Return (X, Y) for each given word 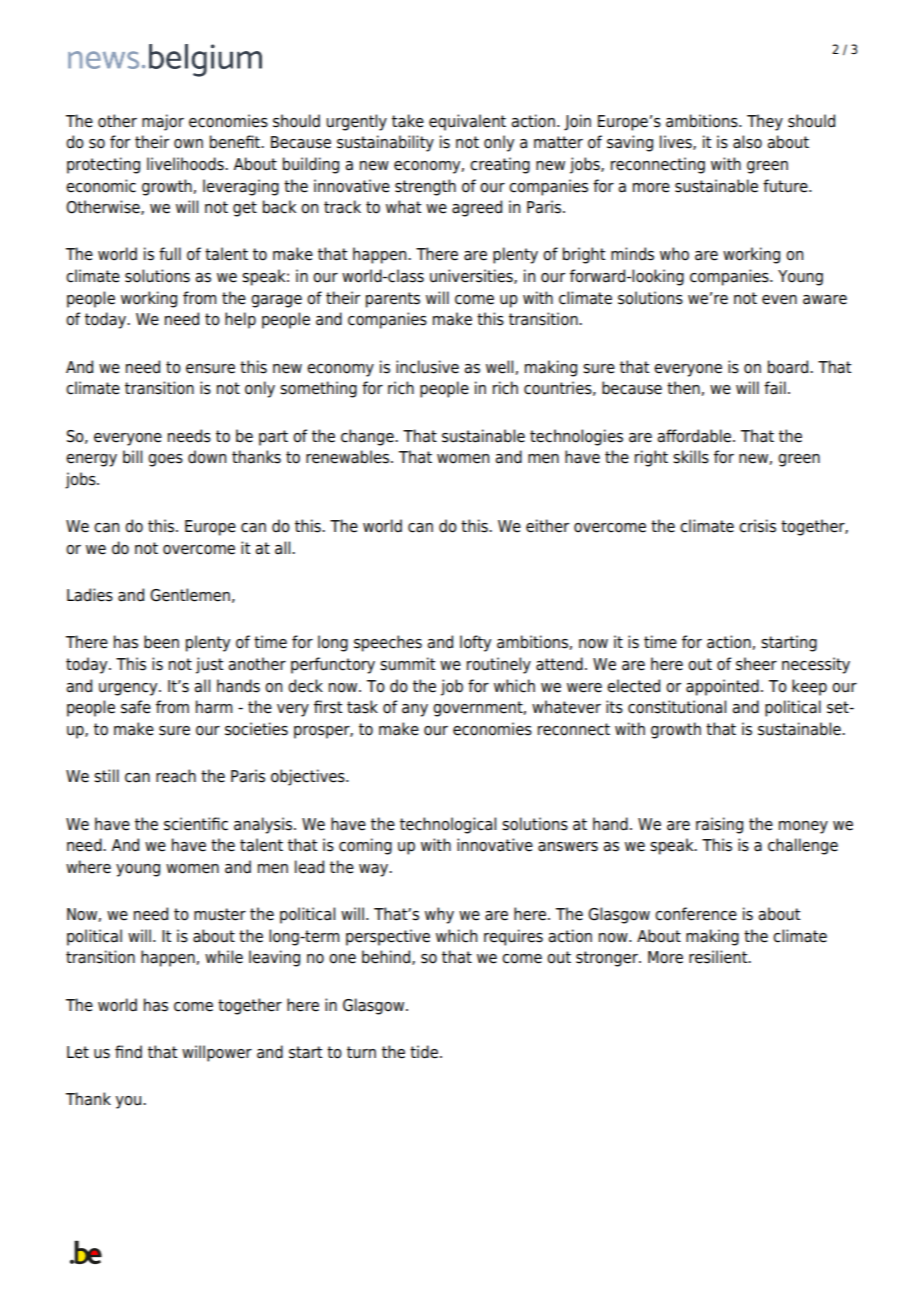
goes (165, 460)
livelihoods (186, 164)
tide (424, 1052)
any (415, 710)
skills (691, 457)
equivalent (467, 122)
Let (78, 1052)
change (368, 437)
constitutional (677, 707)
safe (136, 707)
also (747, 142)
